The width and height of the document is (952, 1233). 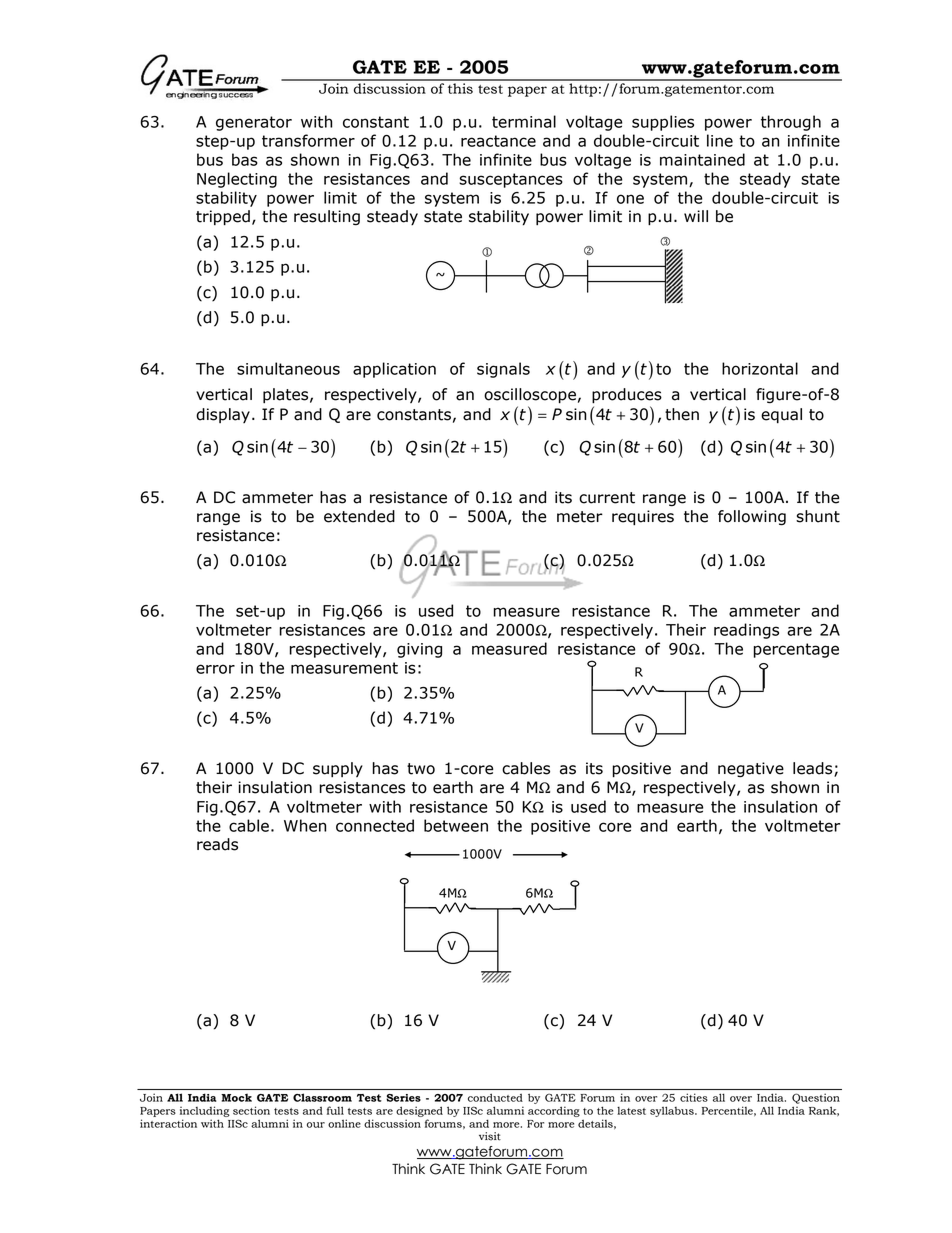 What do you see at coordinates (760, 368) in the document?
I see `horizontal` at bounding box center [760, 368].
